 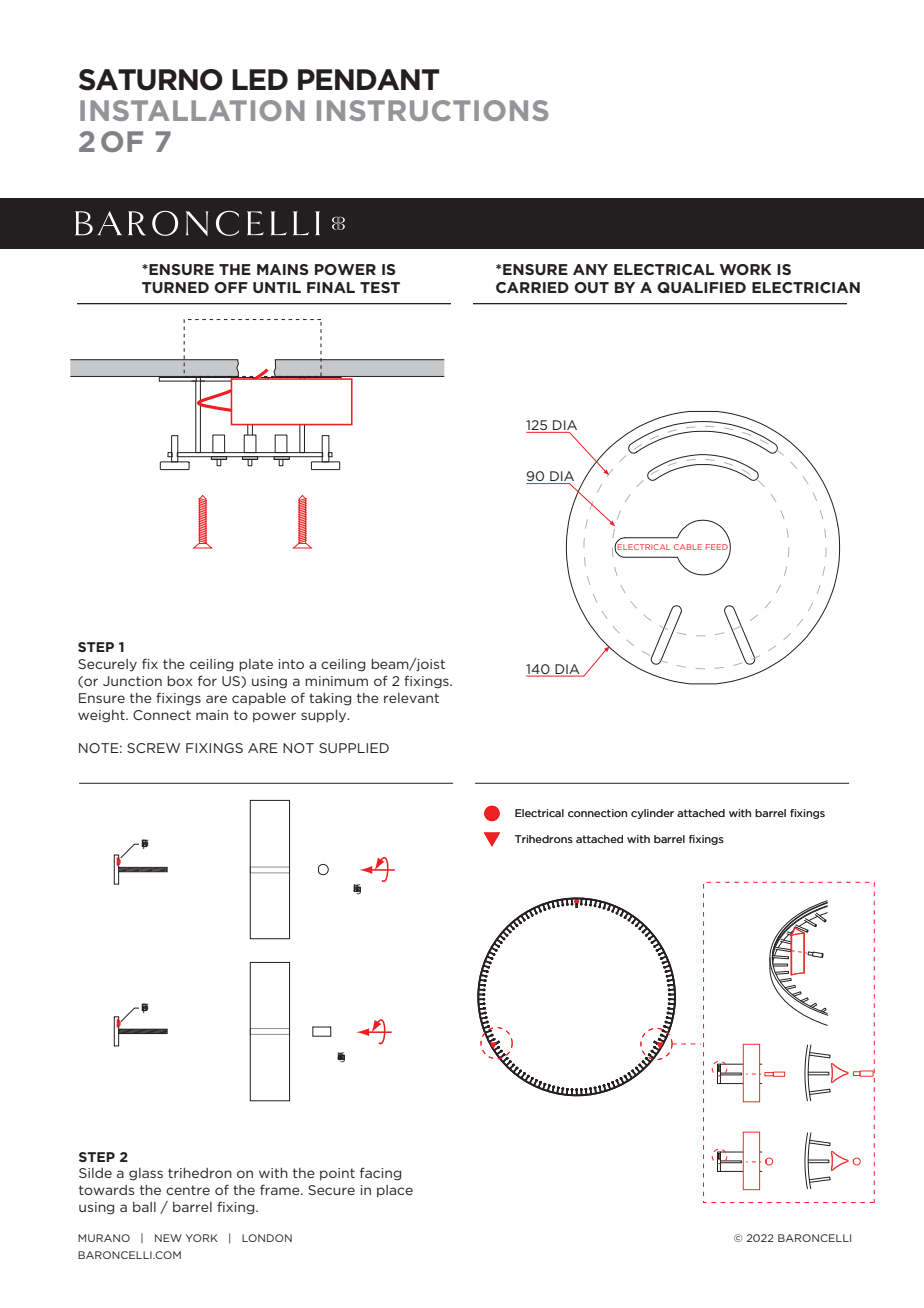 I want to click on SCREW, so click(x=153, y=748).
